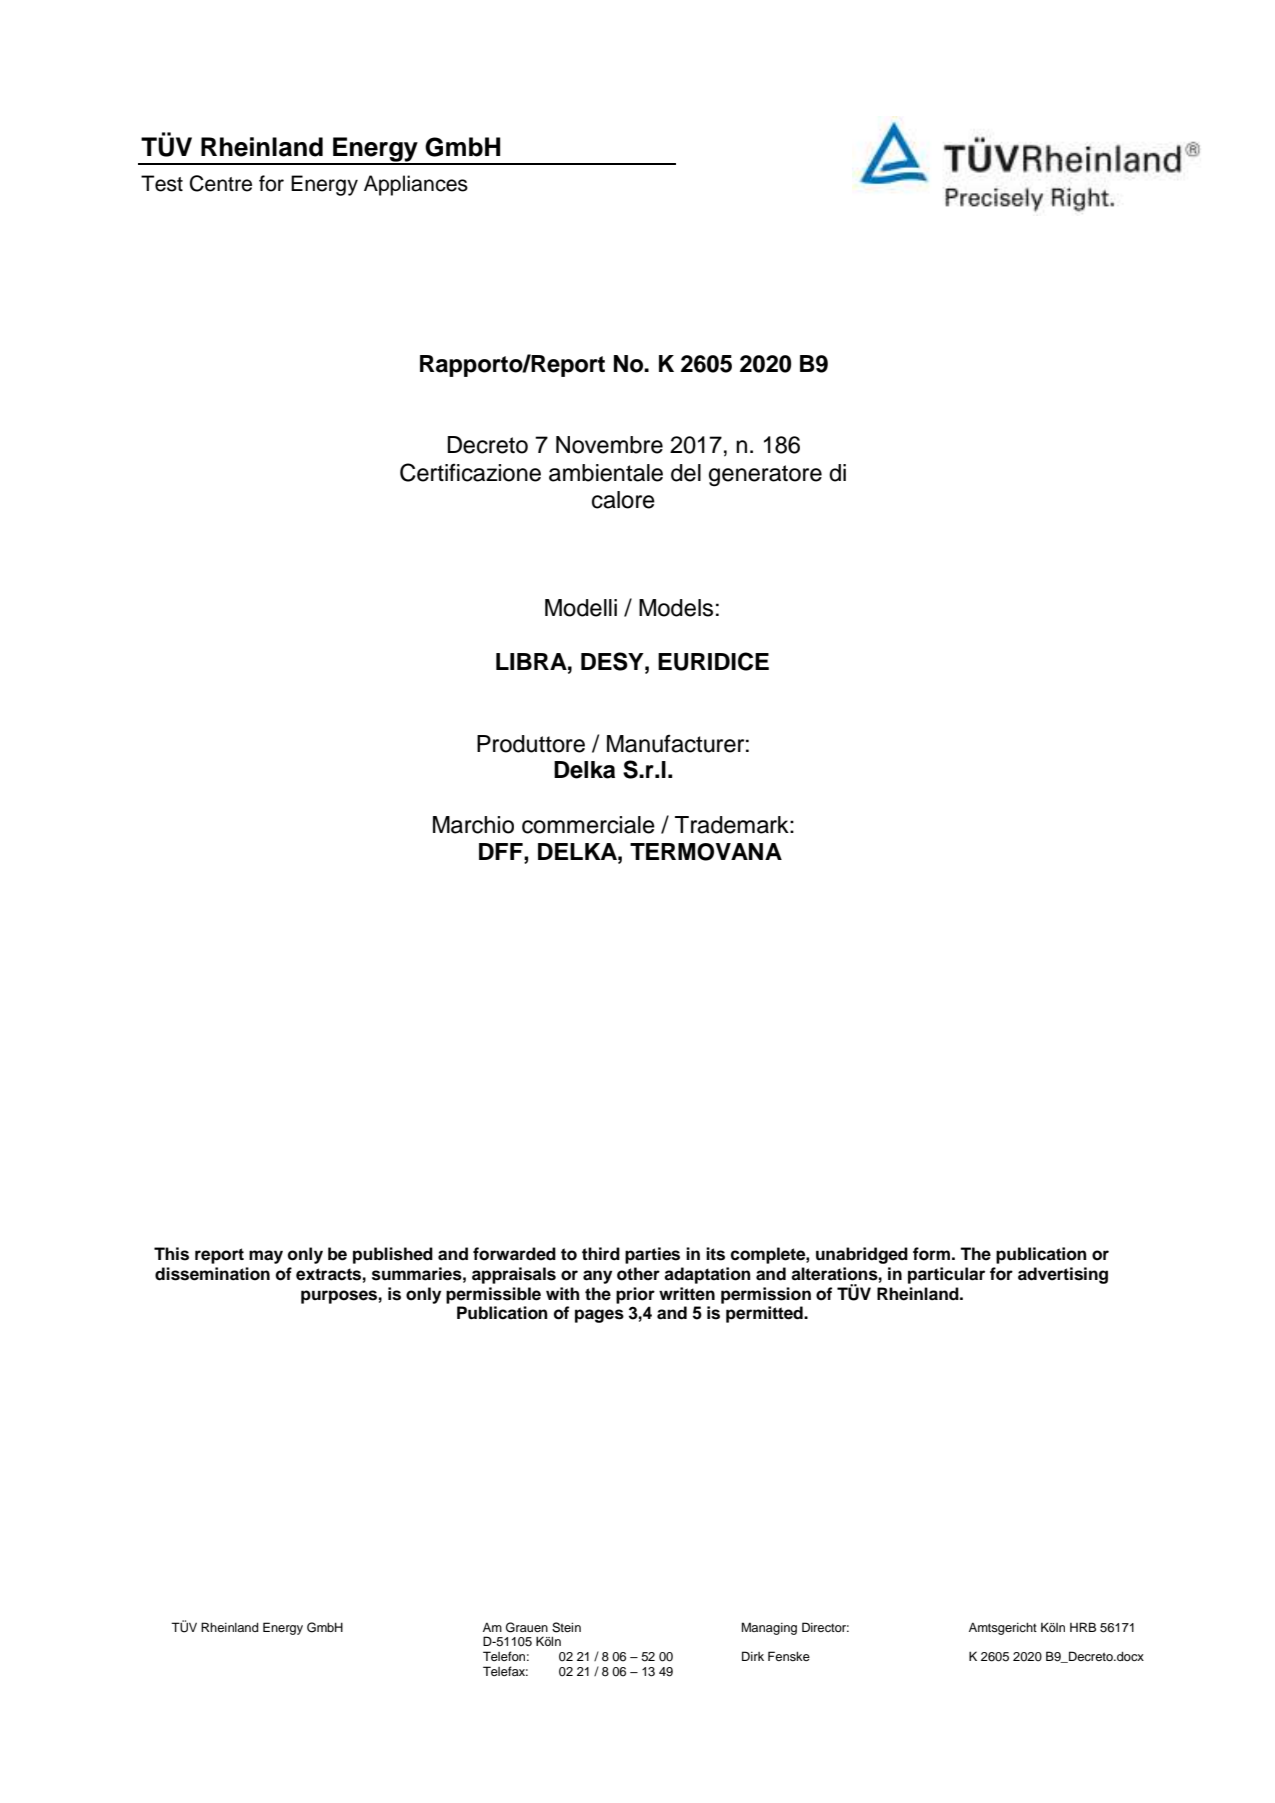 The height and width of the page is (1803, 1275). Describe the element at coordinates (566, 1627) in the page. I see `Stein` at that location.
